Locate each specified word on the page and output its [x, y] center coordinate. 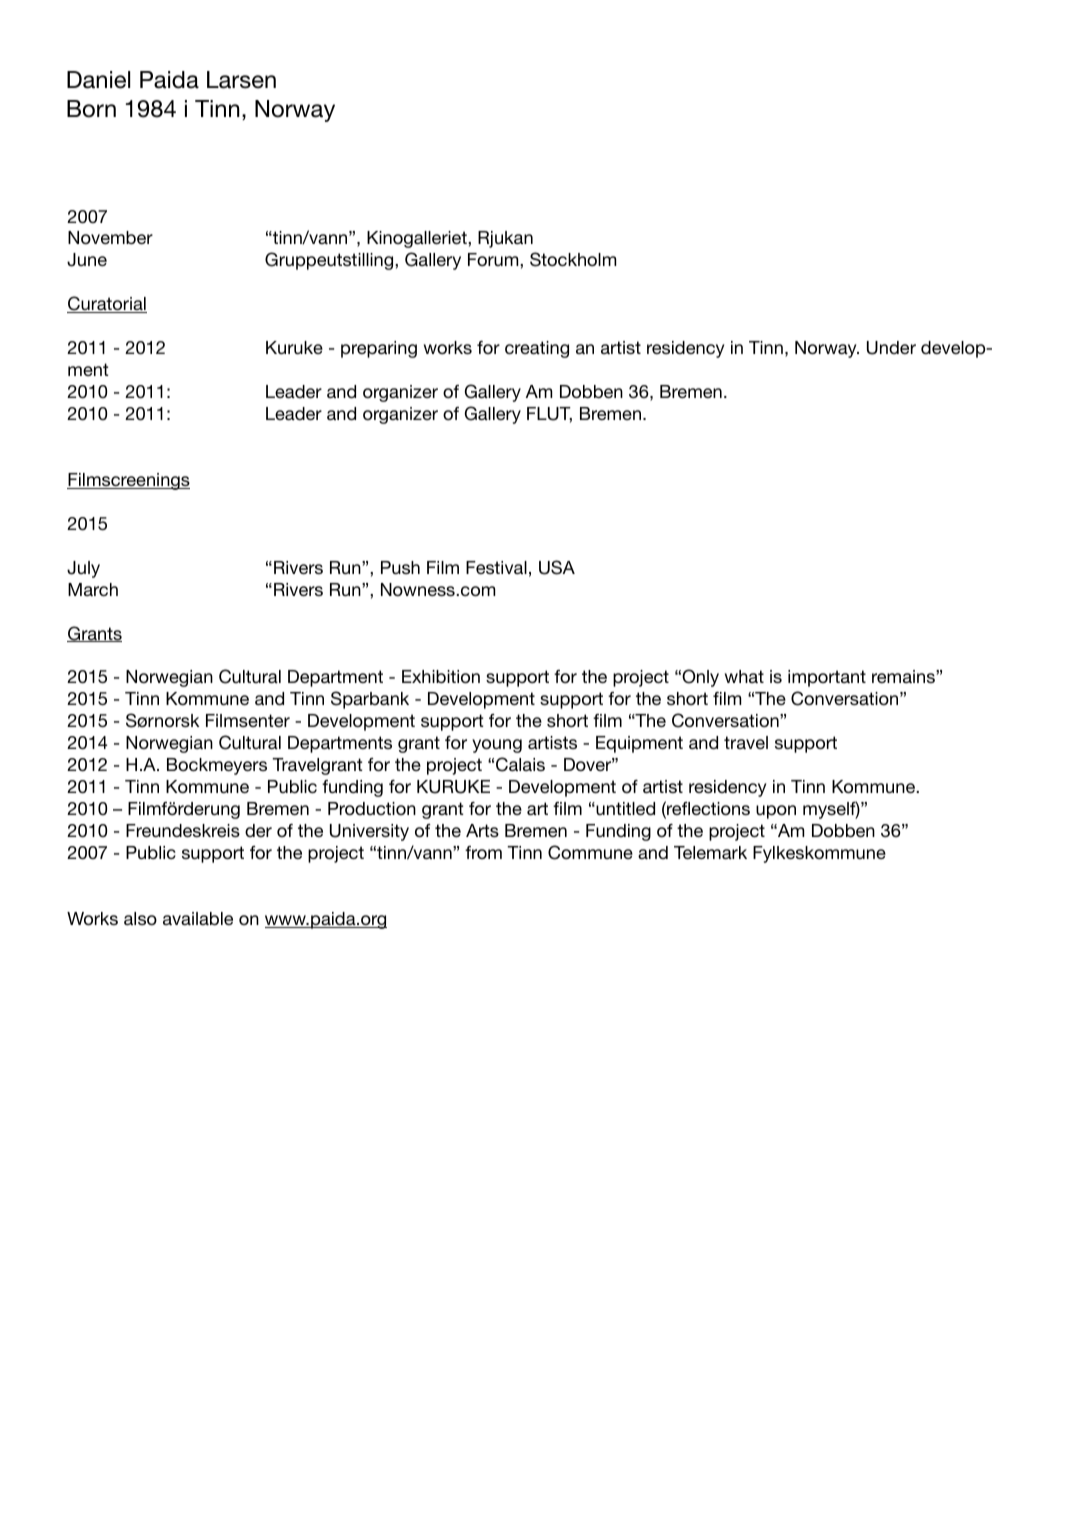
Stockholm [573, 259]
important [827, 678]
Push [400, 567]
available [198, 918]
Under [891, 348]
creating [537, 349]
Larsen [241, 80]
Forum [494, 259]
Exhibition [441, 676]
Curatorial [107, 304]
